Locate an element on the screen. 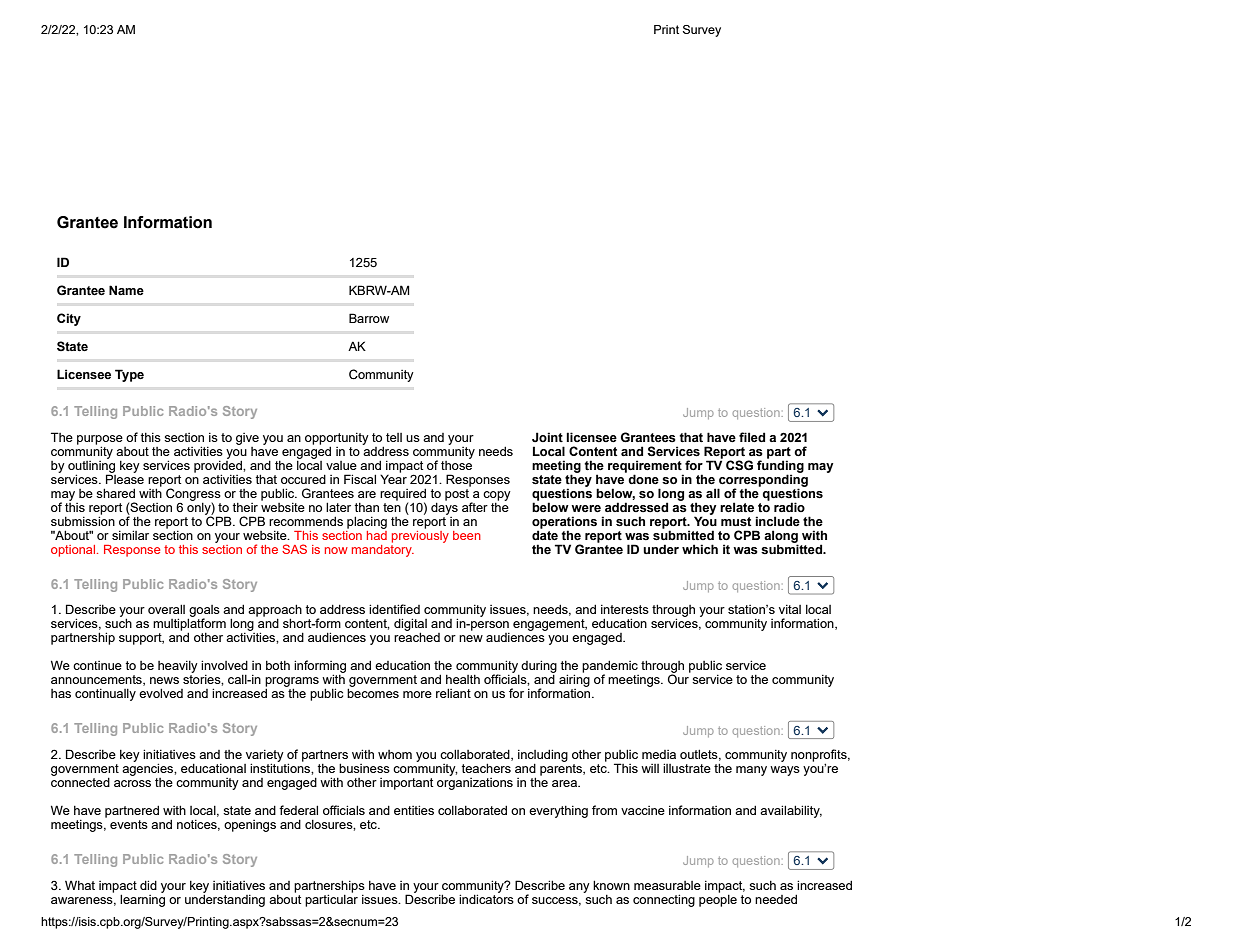 This screenshot has height=952, width=1233. interests is located at coordinates (625, 609).
